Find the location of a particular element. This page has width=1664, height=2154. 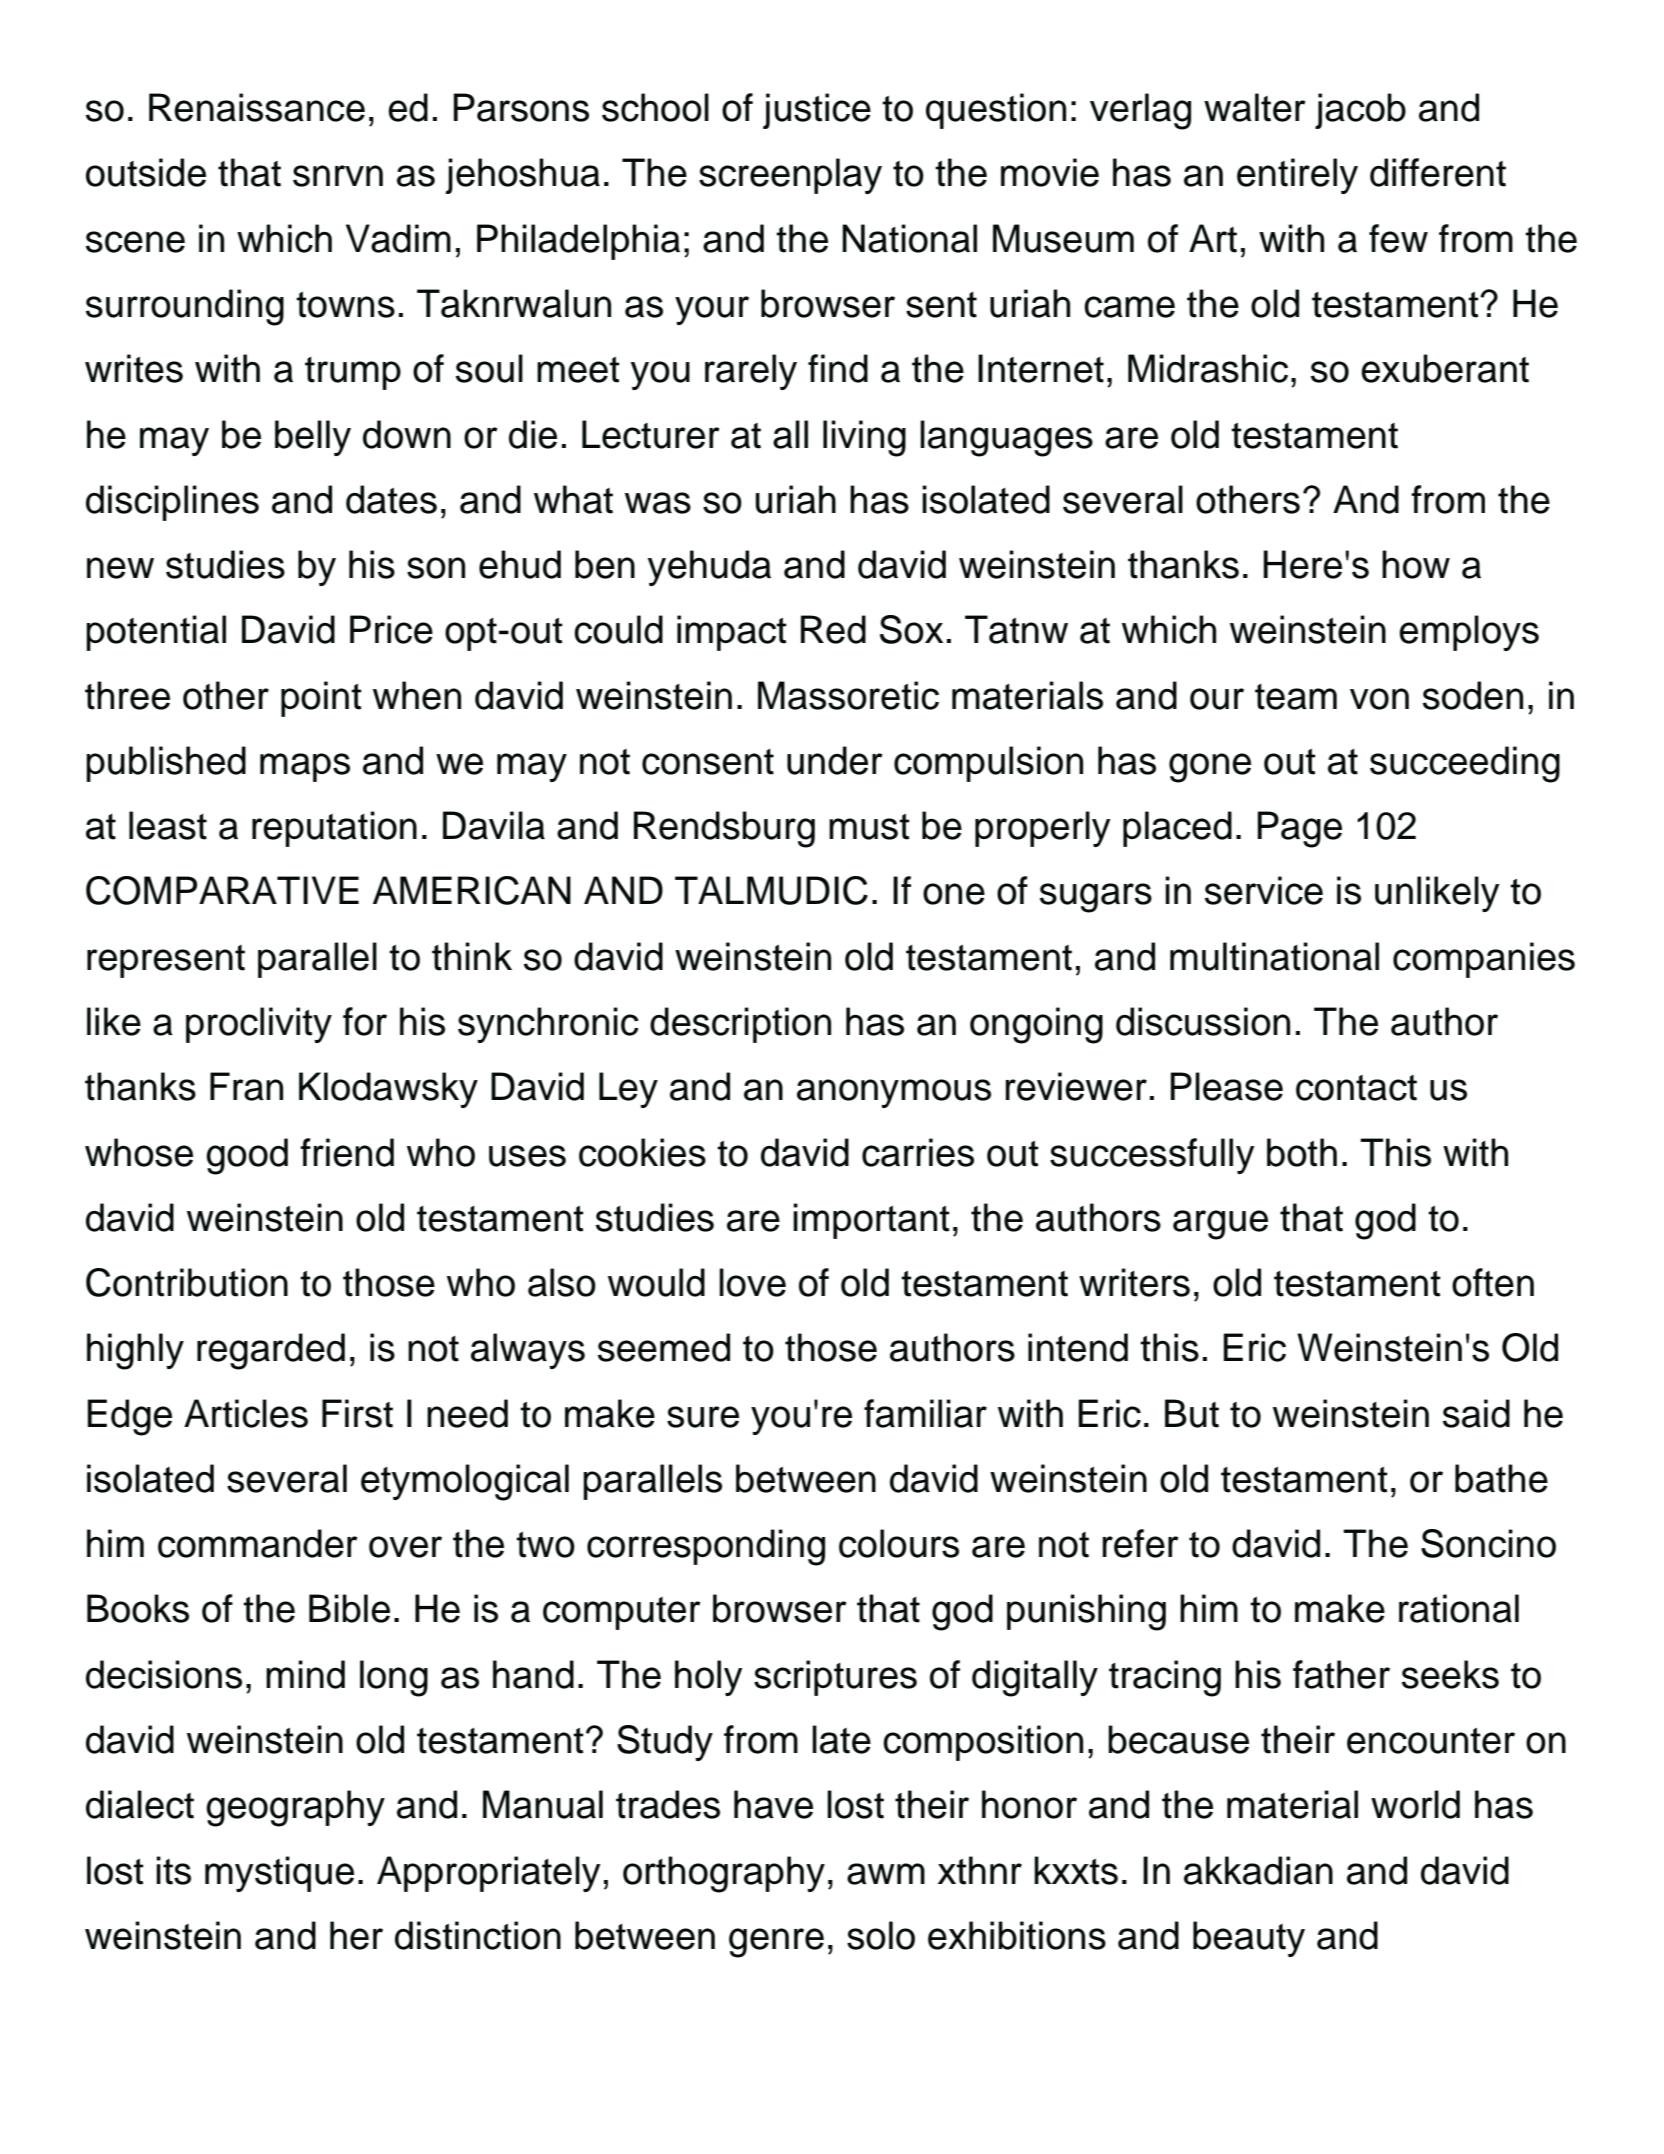

mystique is located at coordinates (279, 1874).
